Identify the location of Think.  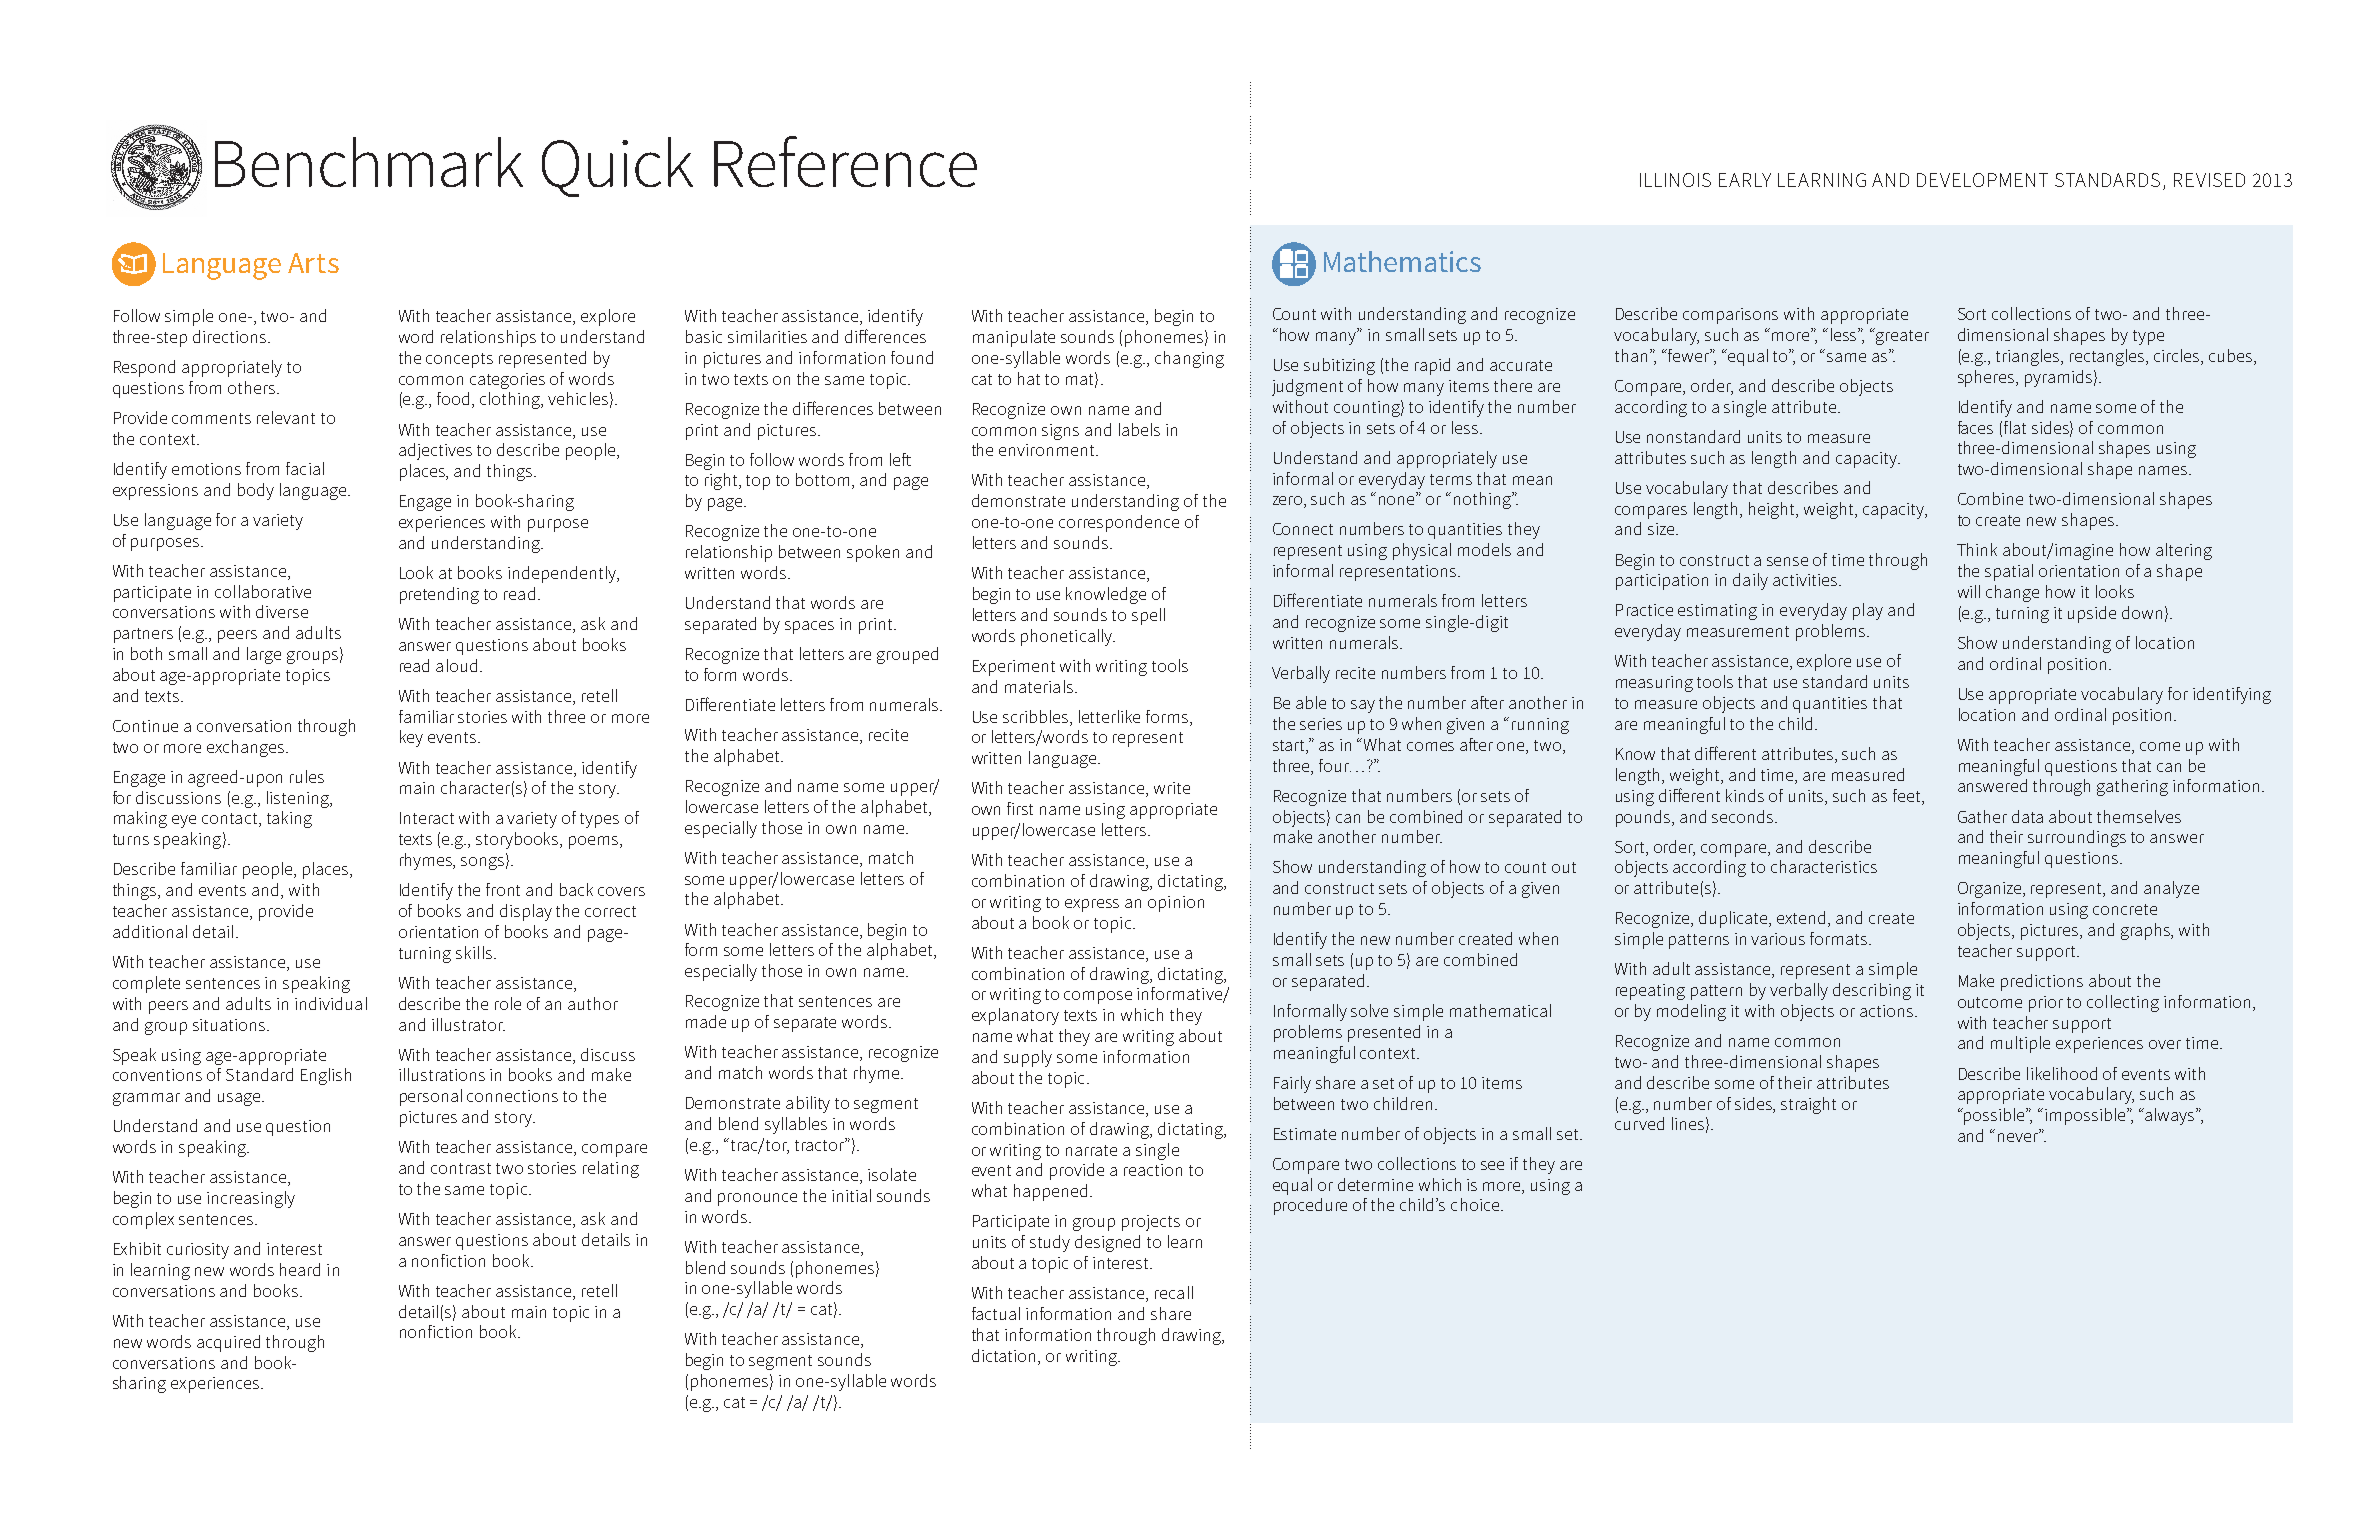
(1977, 549).
